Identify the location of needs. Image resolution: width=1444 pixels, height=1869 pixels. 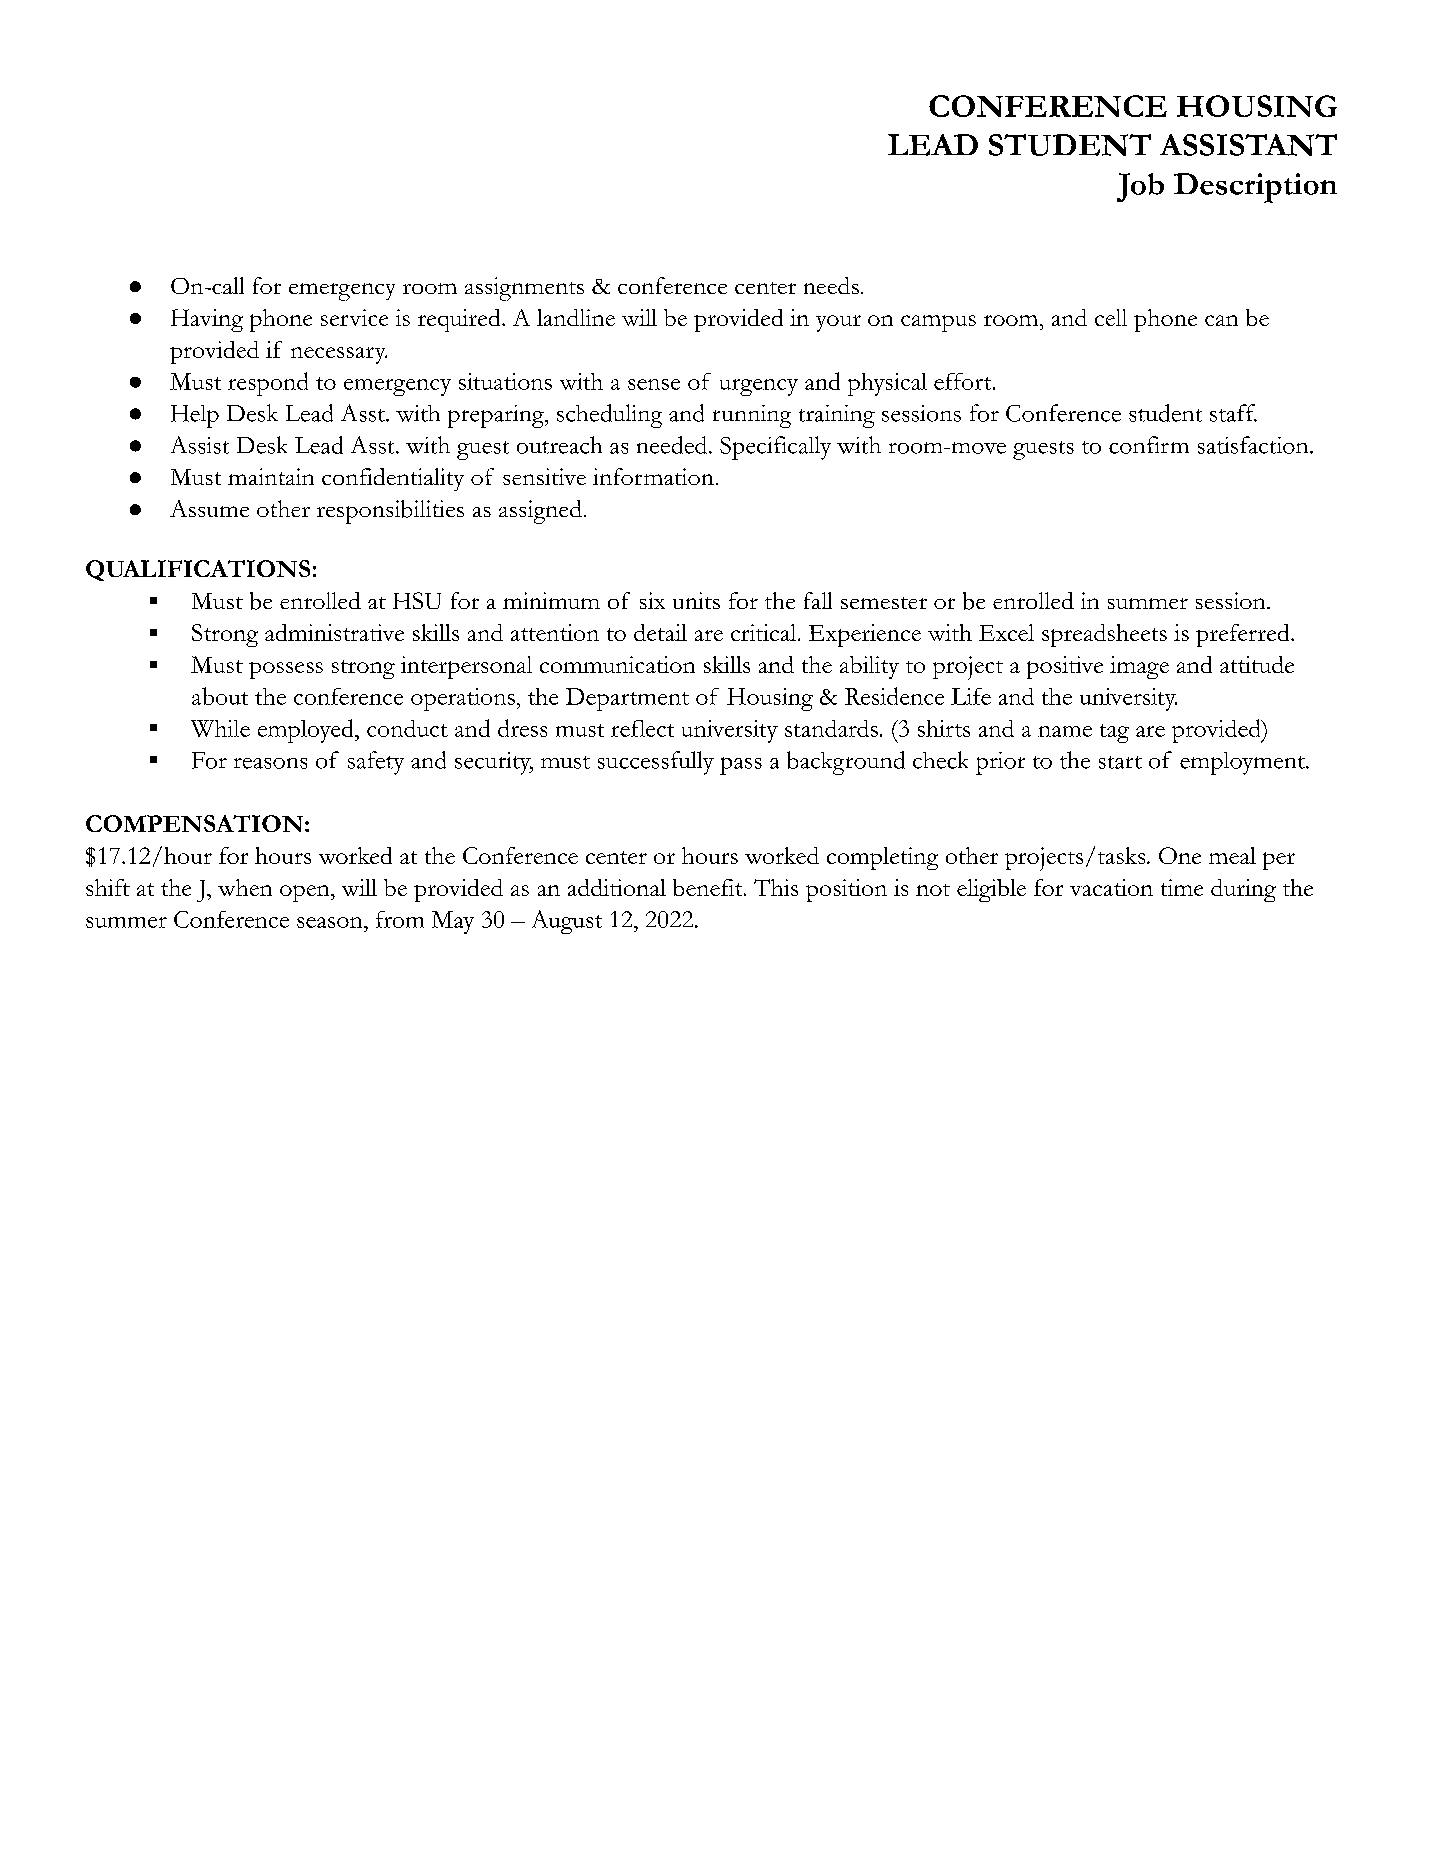
(831, 285).
